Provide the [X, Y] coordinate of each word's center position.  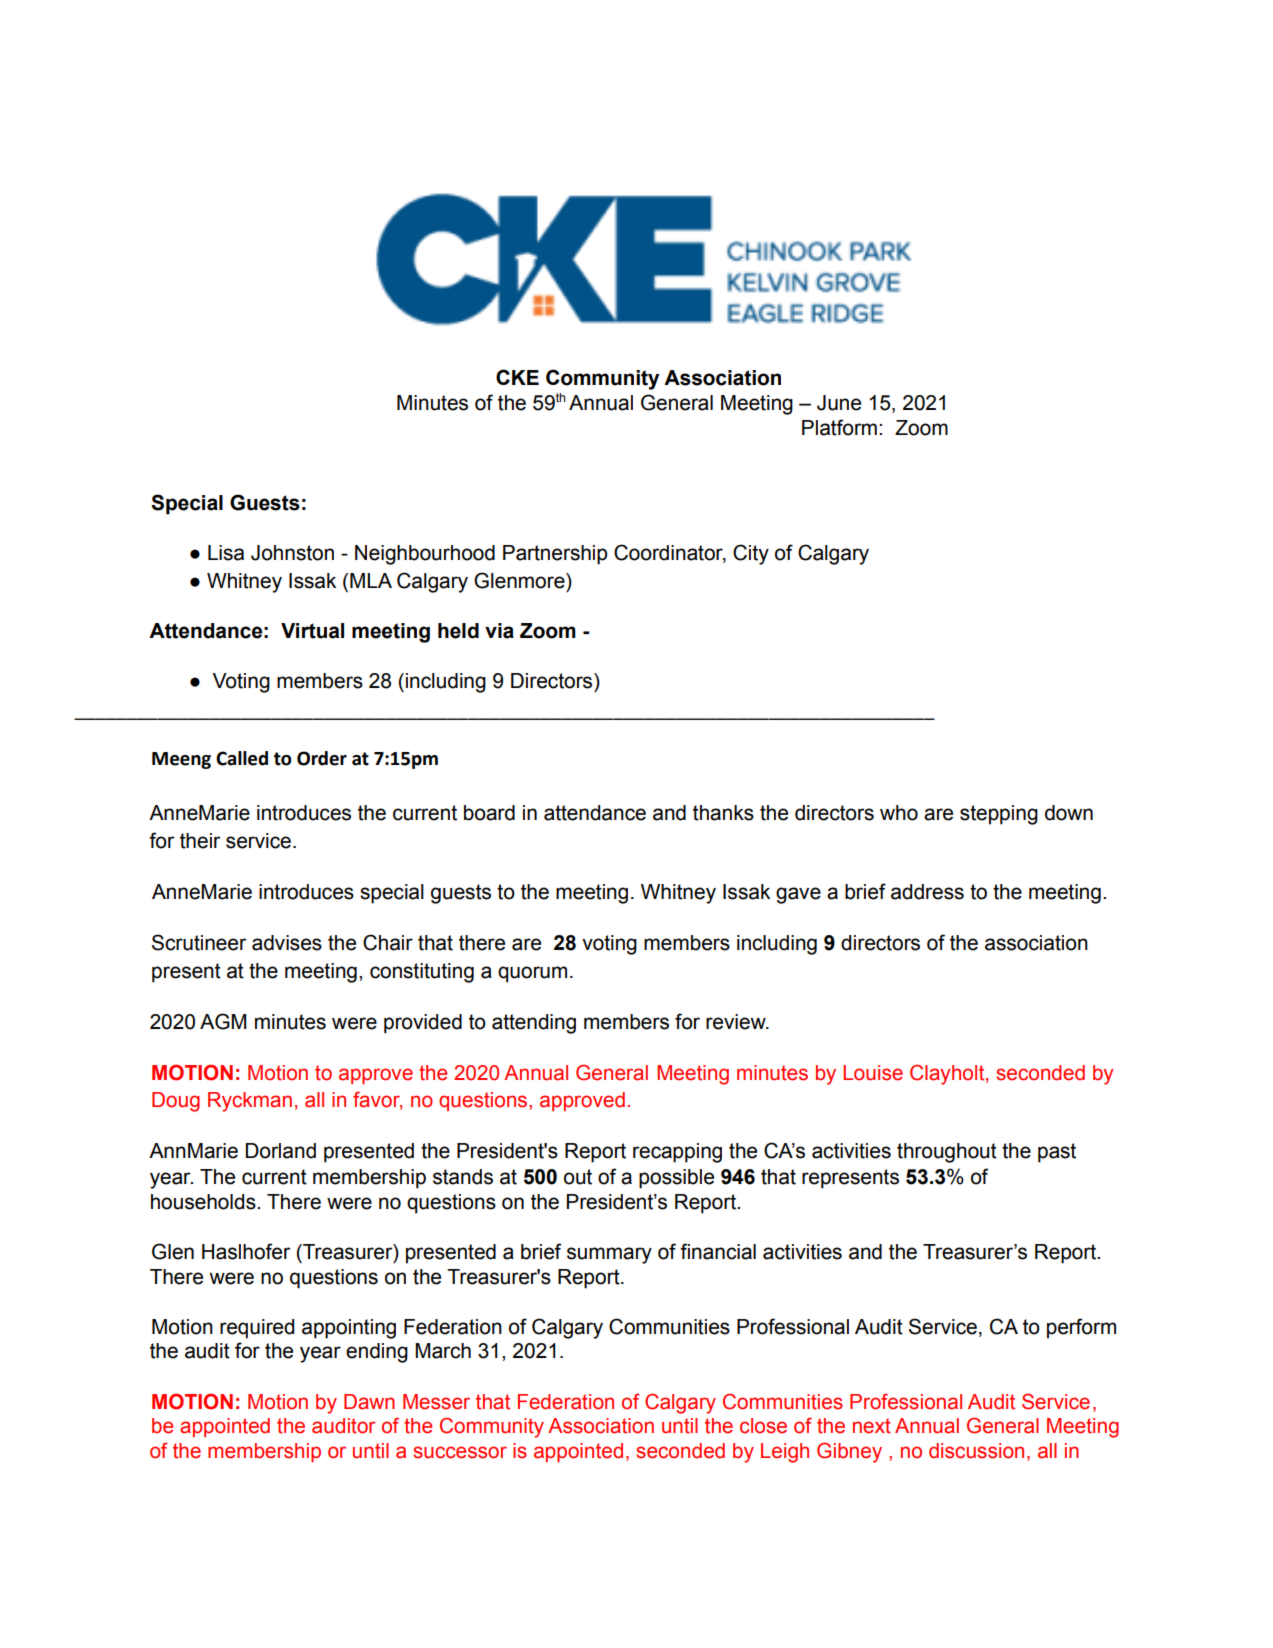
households [204, 1202]
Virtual [312, 631]
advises [287, 943]
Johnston [292, 553]
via [499, 631]
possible [676, 1179]
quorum [532, 974]
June [839, 403]
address [927, 892]
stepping [999, 815]
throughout [947, 1153]
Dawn [369, 1402]
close [763, 1426]
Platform [839, 427]
